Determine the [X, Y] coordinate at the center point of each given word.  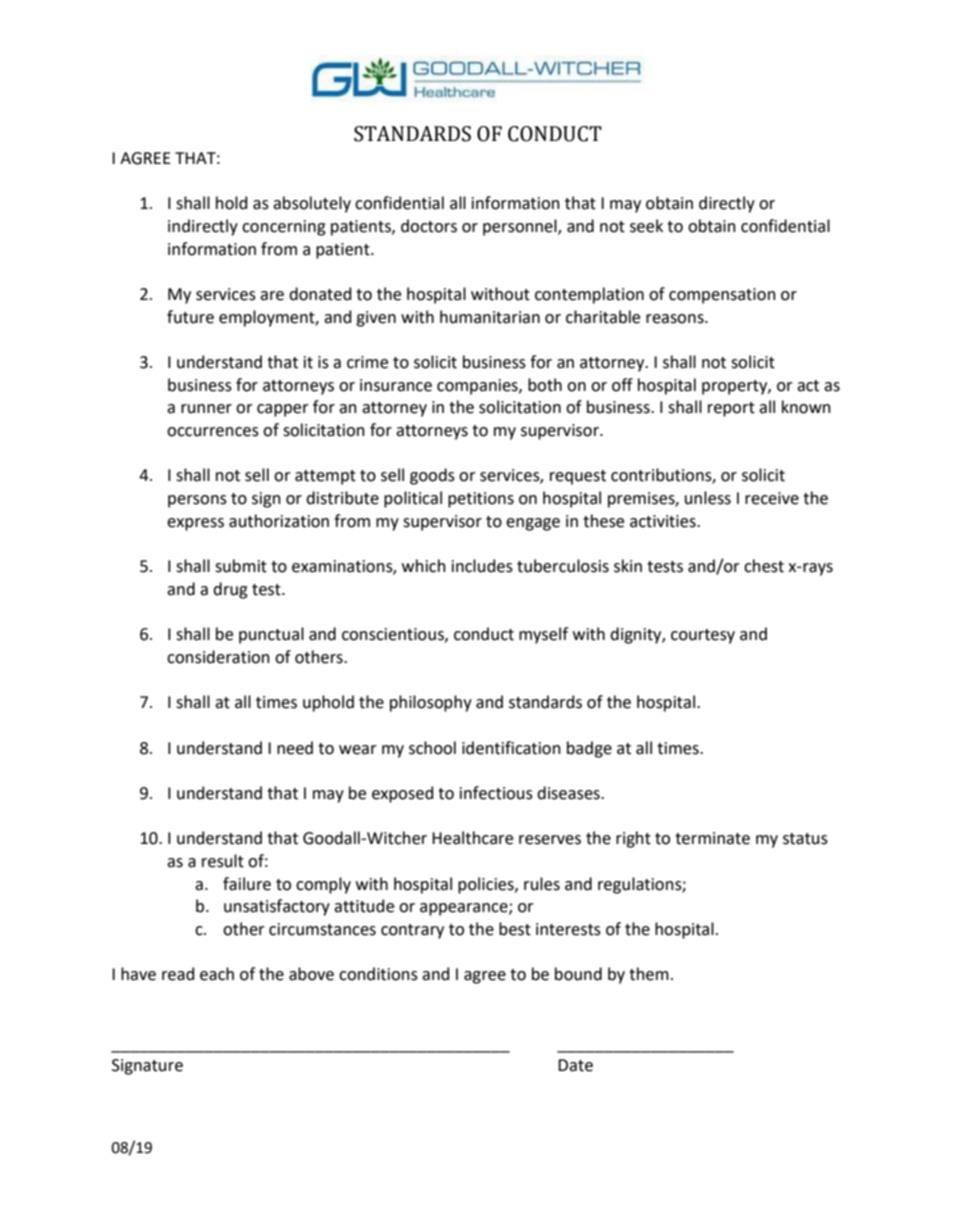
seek [646, 226]
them [649, 974]
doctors [429, 226]
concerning [284, 228]
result [223, 861]
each [217, 974]
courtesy [703, 636]
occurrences [213, 432]
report [731, 409]
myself [543, 635]
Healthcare [472, 838]
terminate [712, 838]
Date [575, 1065]
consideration [218, 657]
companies [478, 387]
